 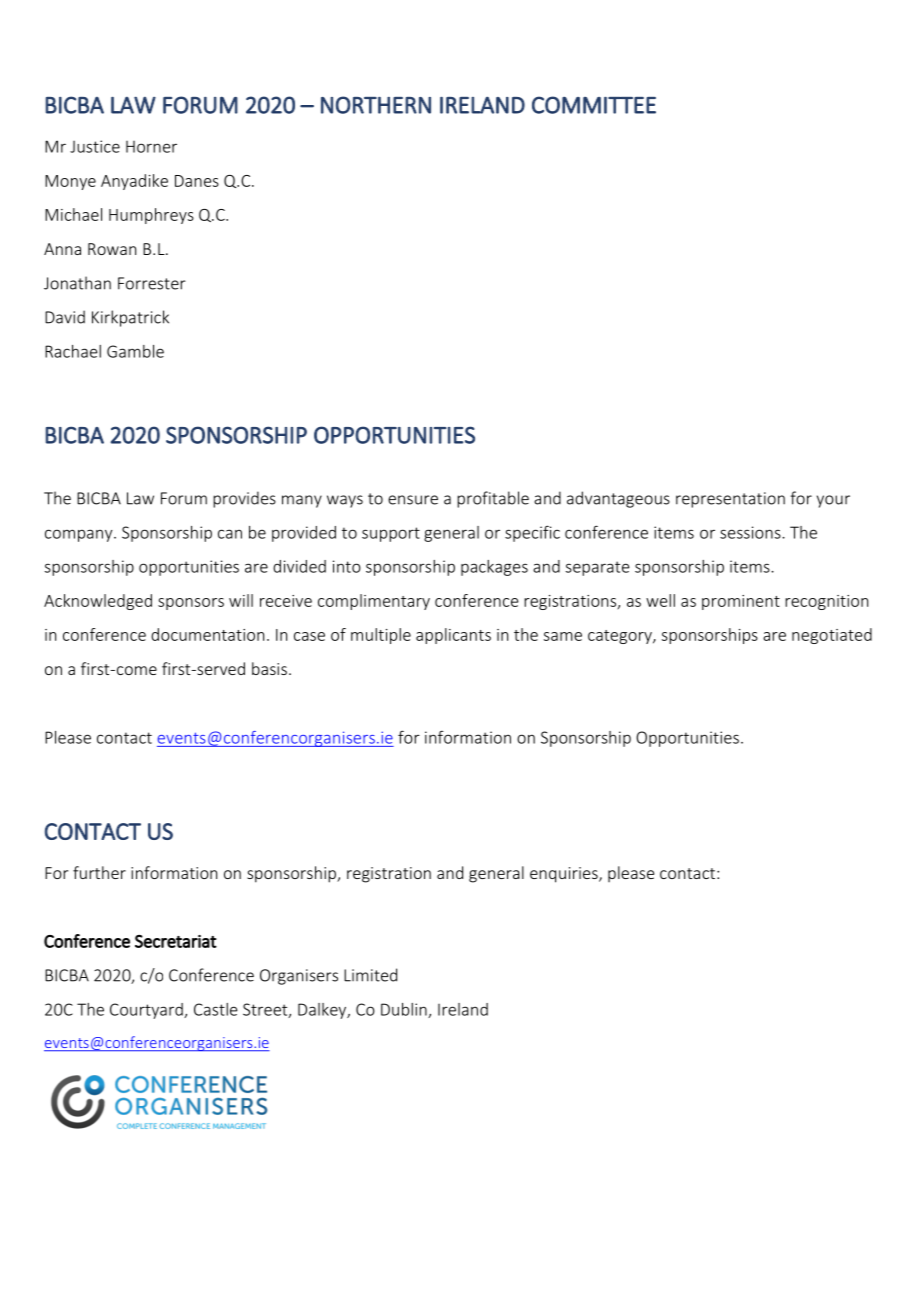 I want to click on Horner, so click(x=151, y=147).
